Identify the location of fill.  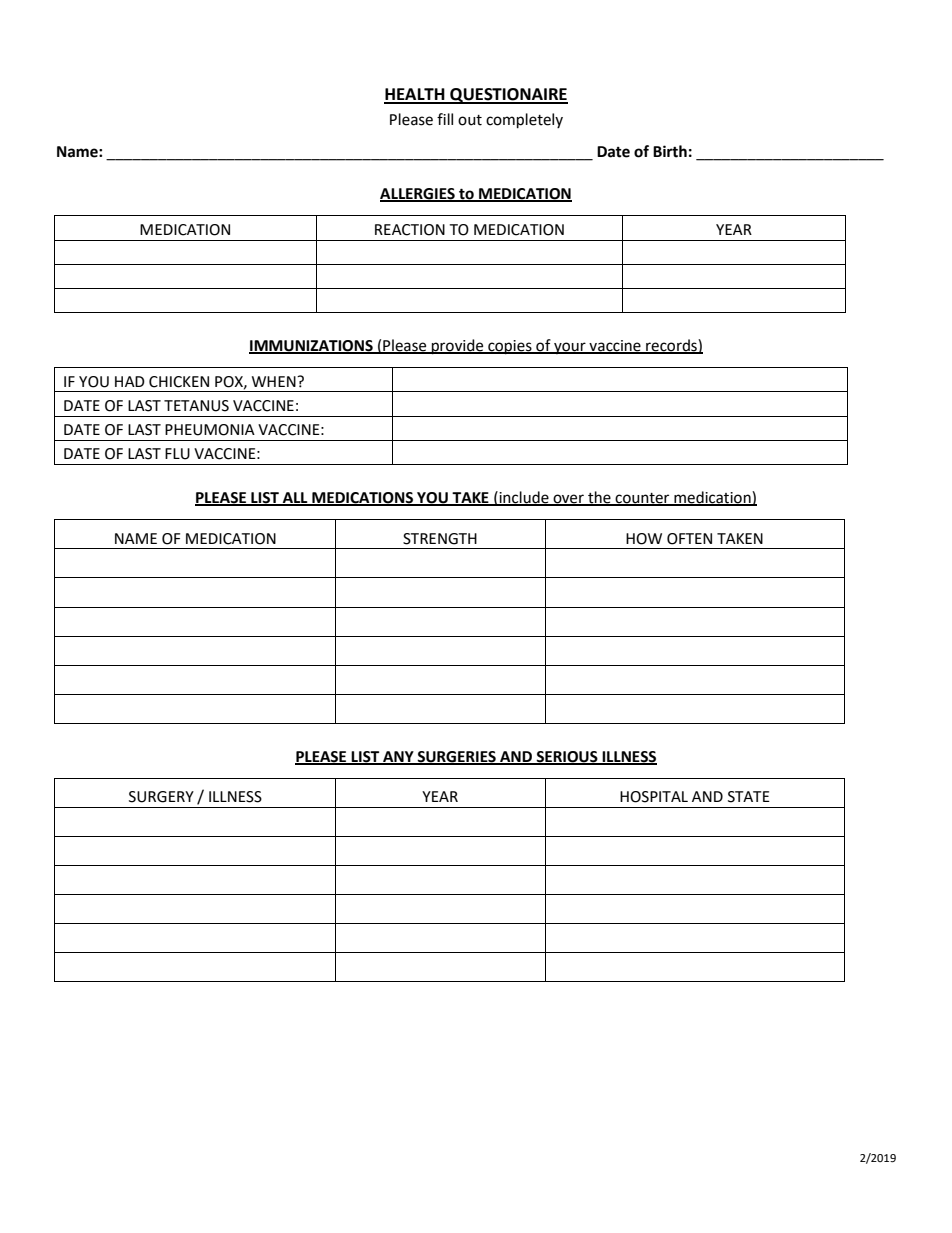
(445, 119).
